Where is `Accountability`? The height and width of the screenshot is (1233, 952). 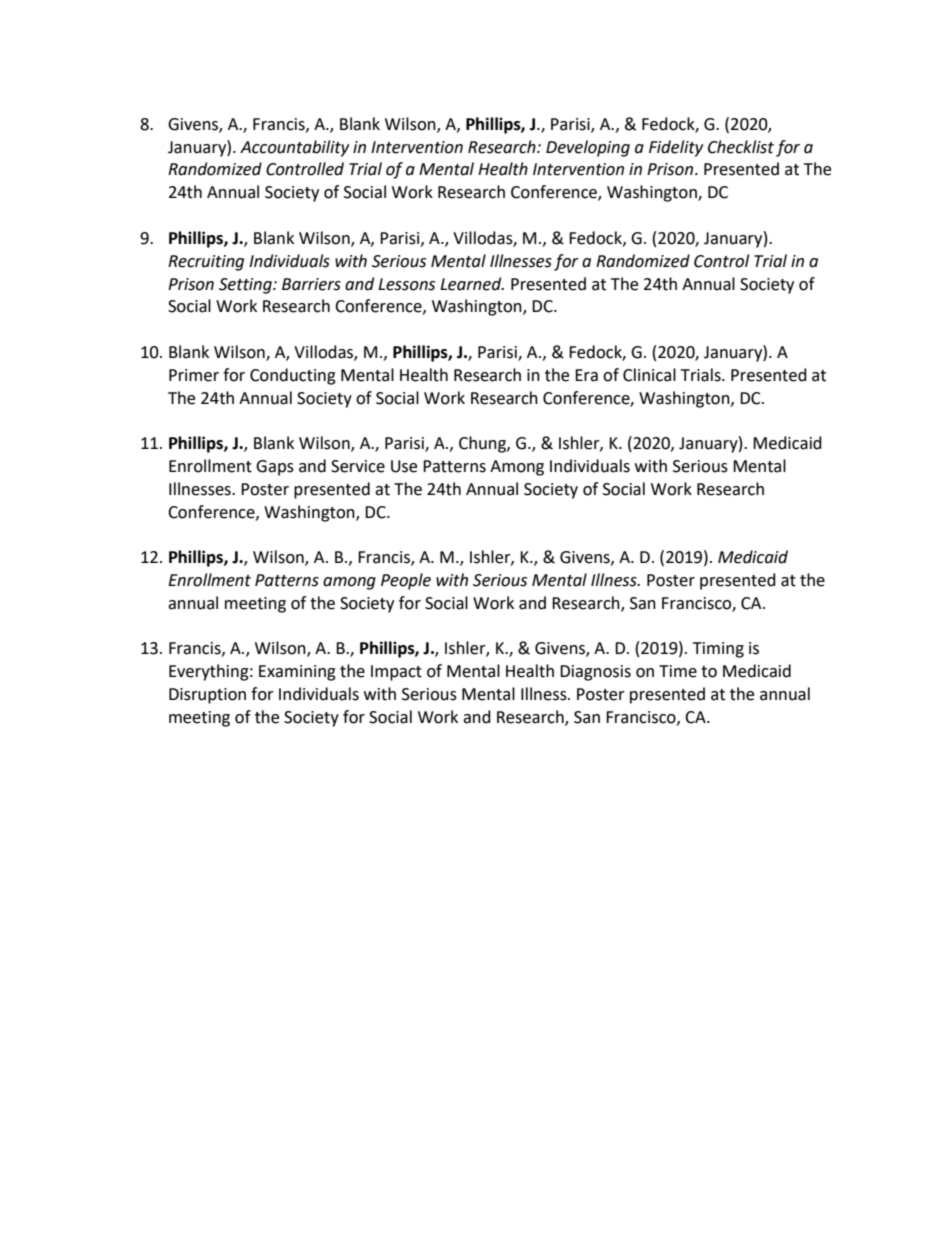 Accountability is located at coordinates (294, 148).
